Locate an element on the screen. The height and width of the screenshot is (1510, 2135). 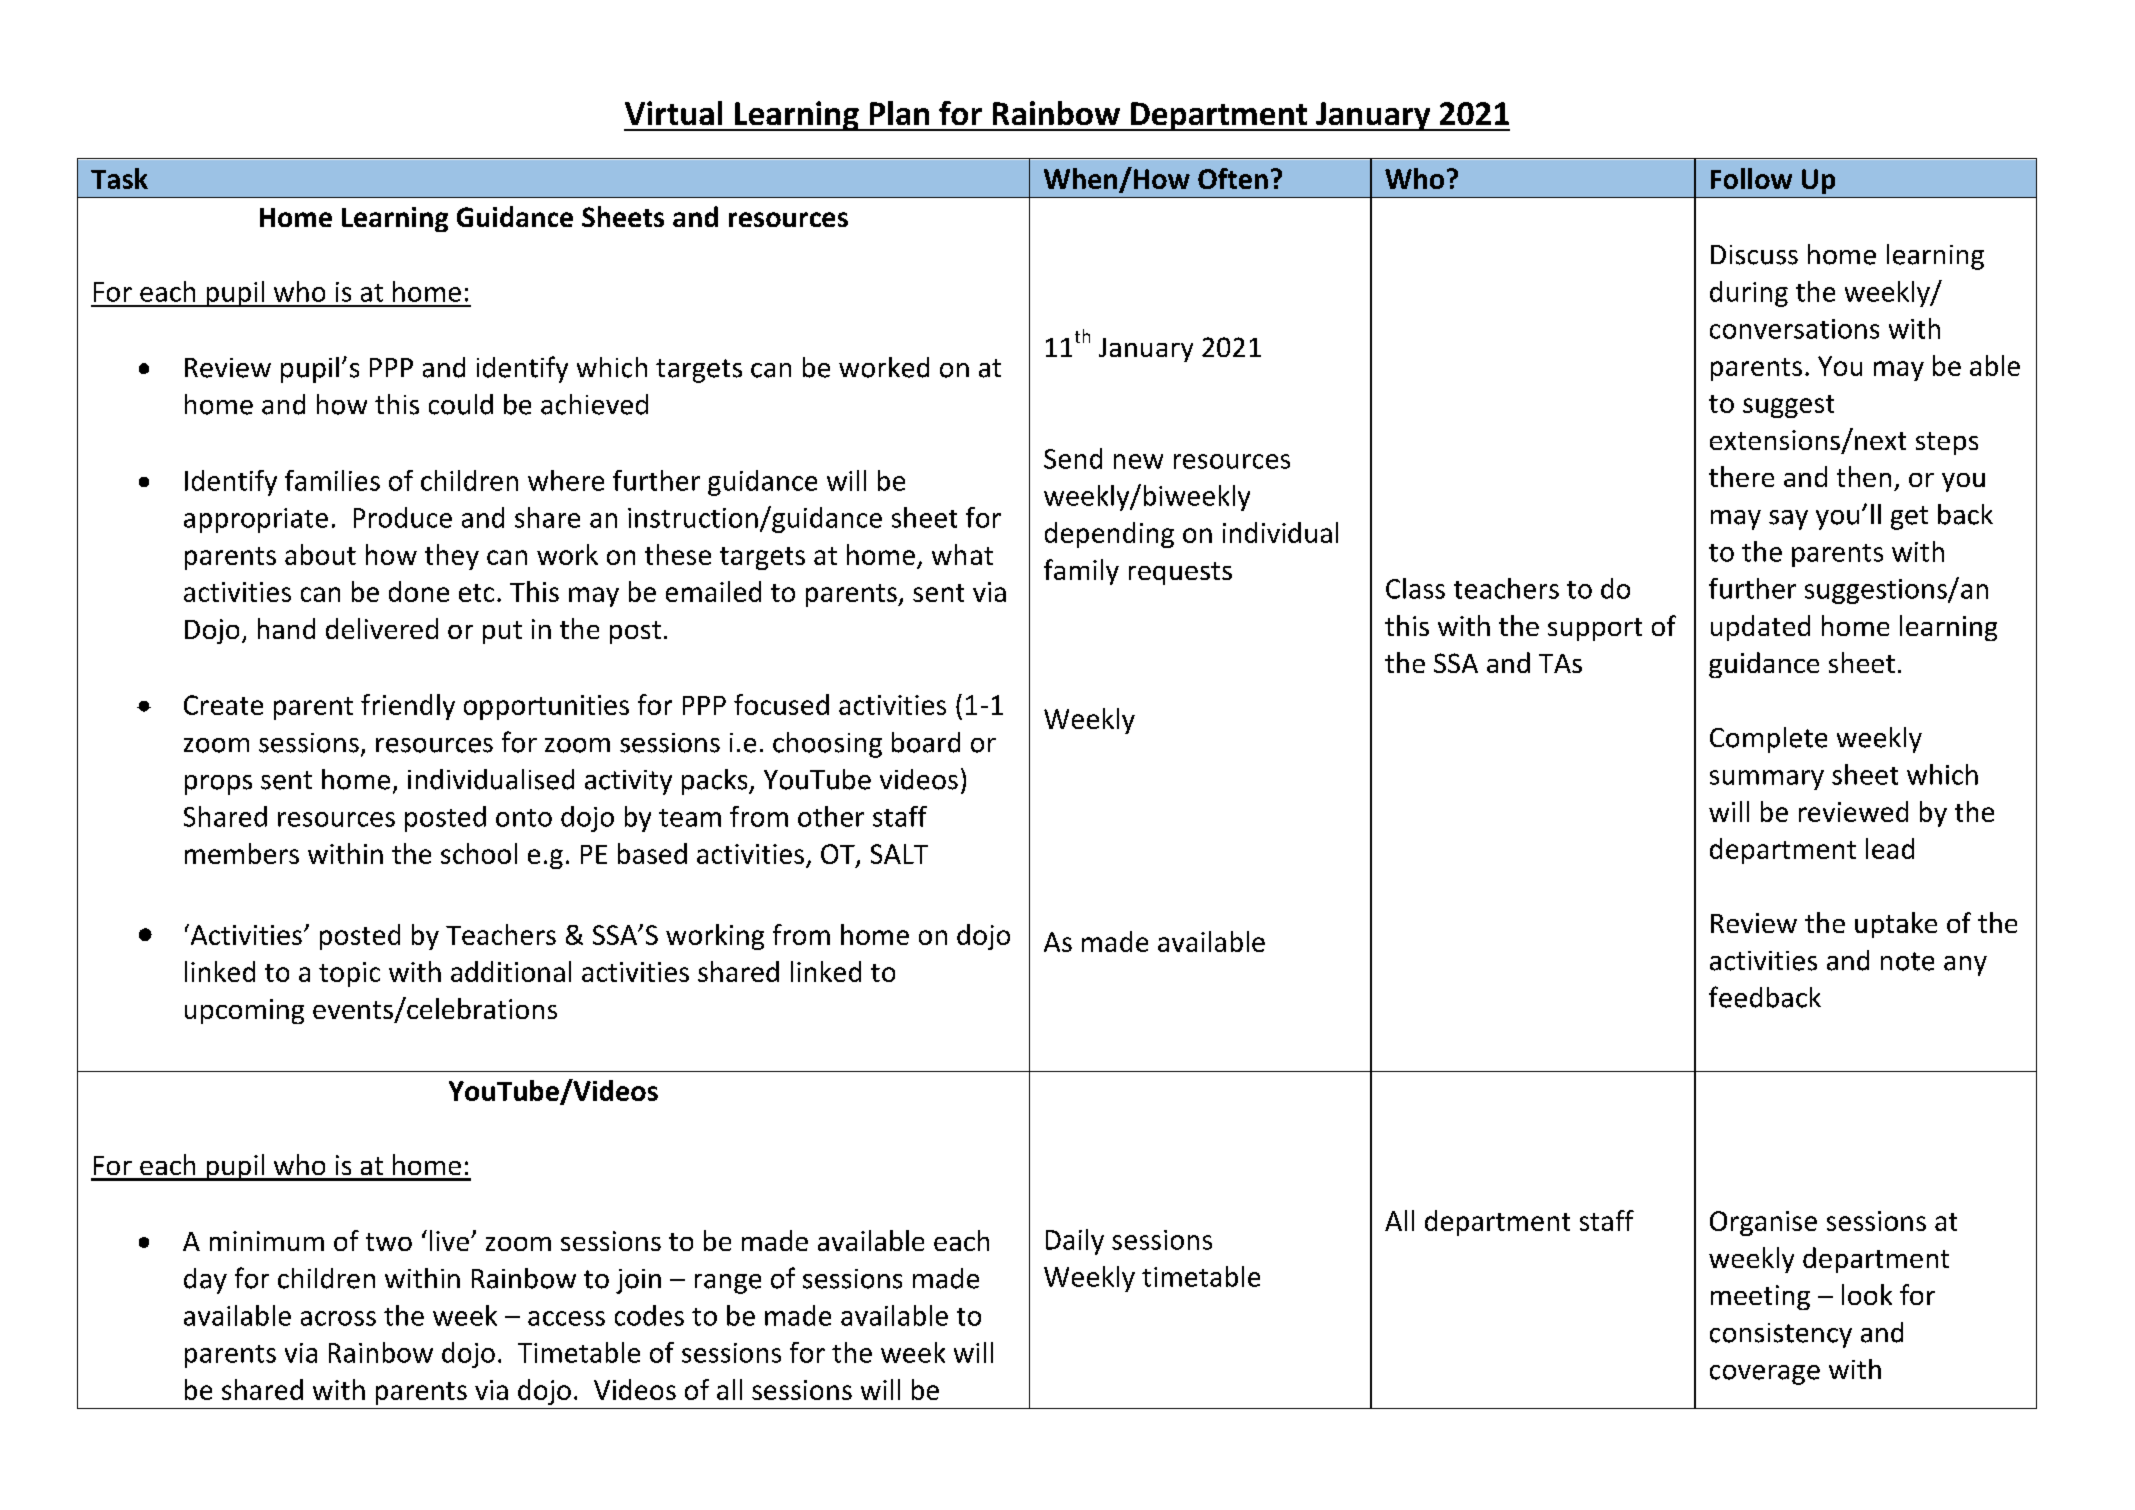
Task is located at coordinates (119, 178).
